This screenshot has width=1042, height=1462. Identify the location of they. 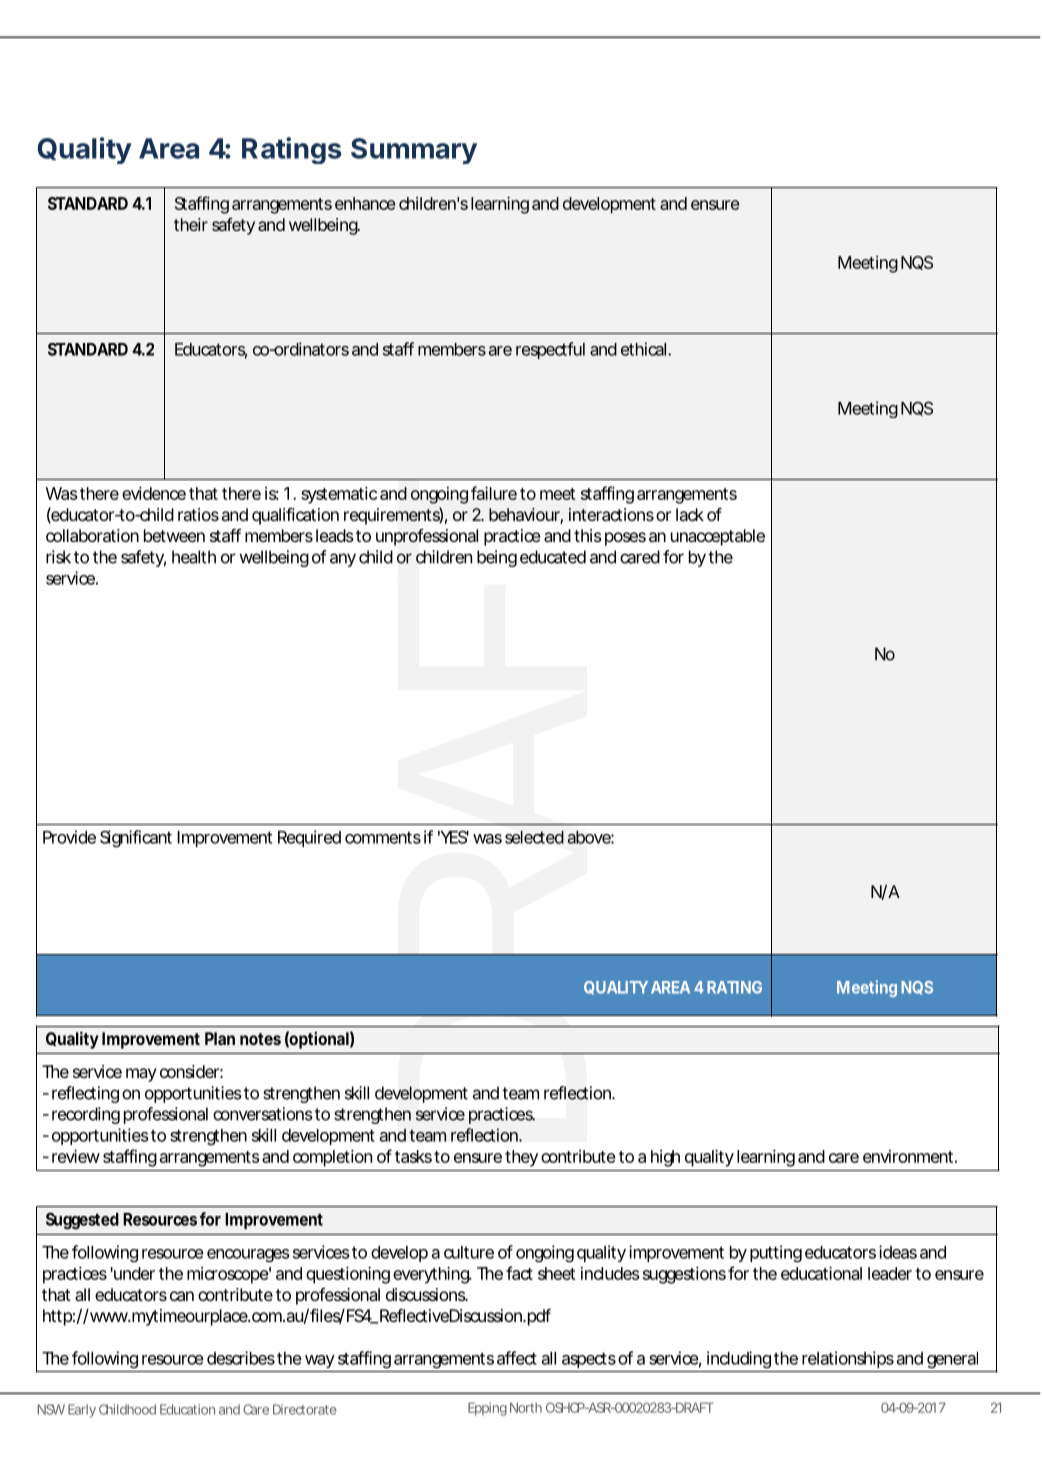
(521, 1158).
